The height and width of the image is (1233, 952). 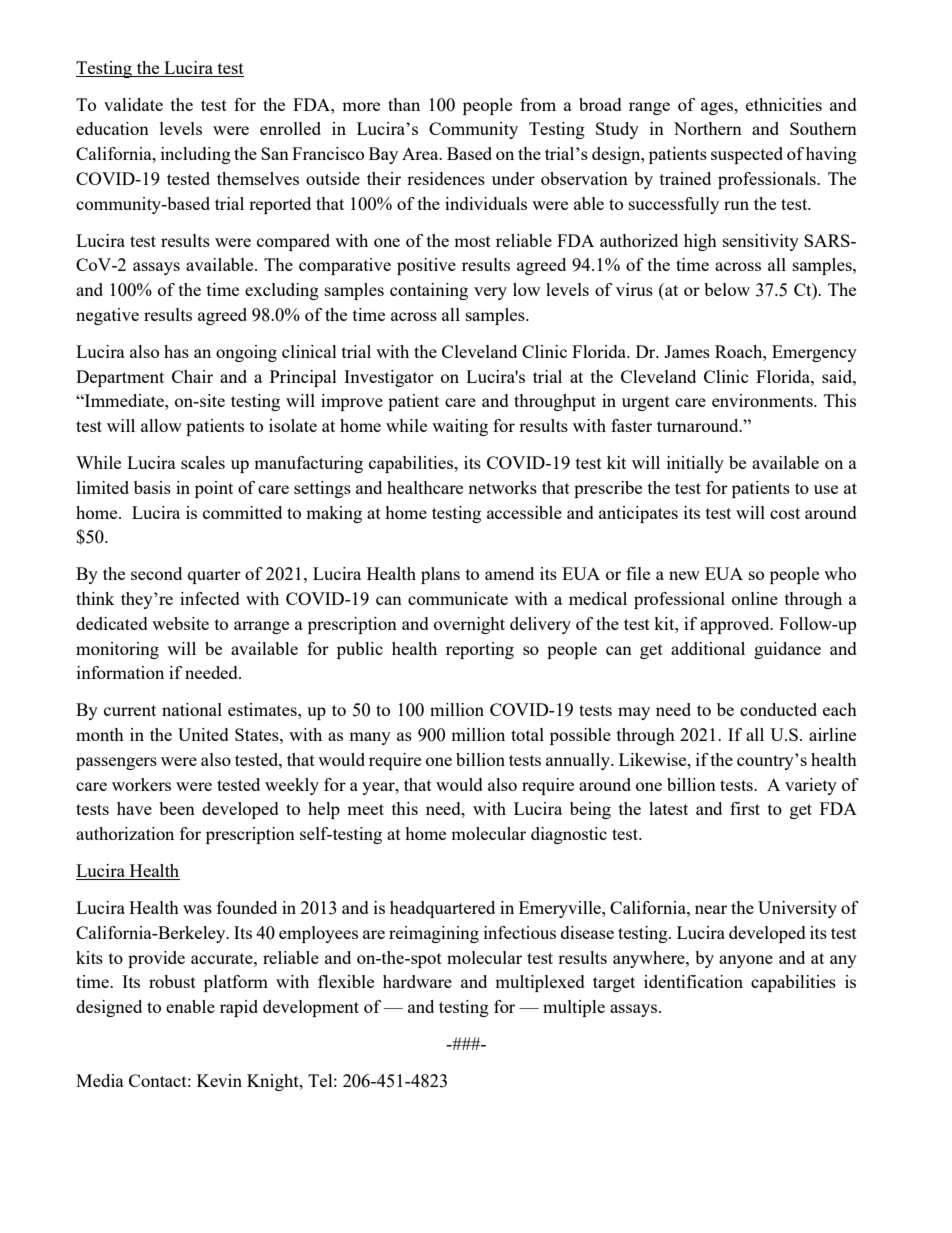 I want to click on infected, so click(x=210, y=598).
